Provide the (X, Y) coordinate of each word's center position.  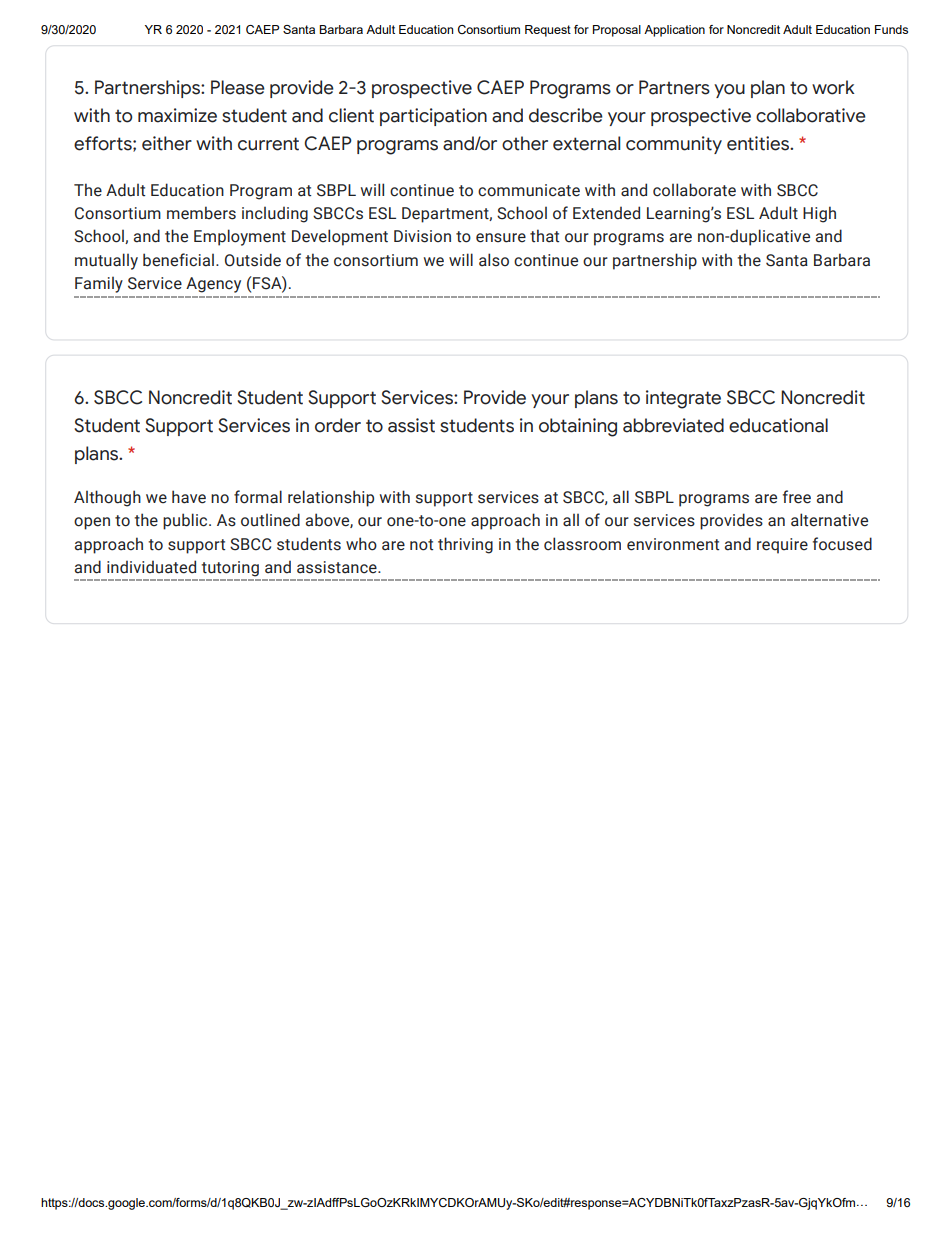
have (189, 497)
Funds (891, 29)
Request (548, 31)
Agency (213, 285)
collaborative (811, 115)
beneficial (178, 260)
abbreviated (673, 425)
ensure (501, 238)
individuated (151, 567)
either (167, 143)
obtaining (578, 427)
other (525, 143)
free (797, 497)
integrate (683, 399)
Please (238, 87)
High (819, 214)
